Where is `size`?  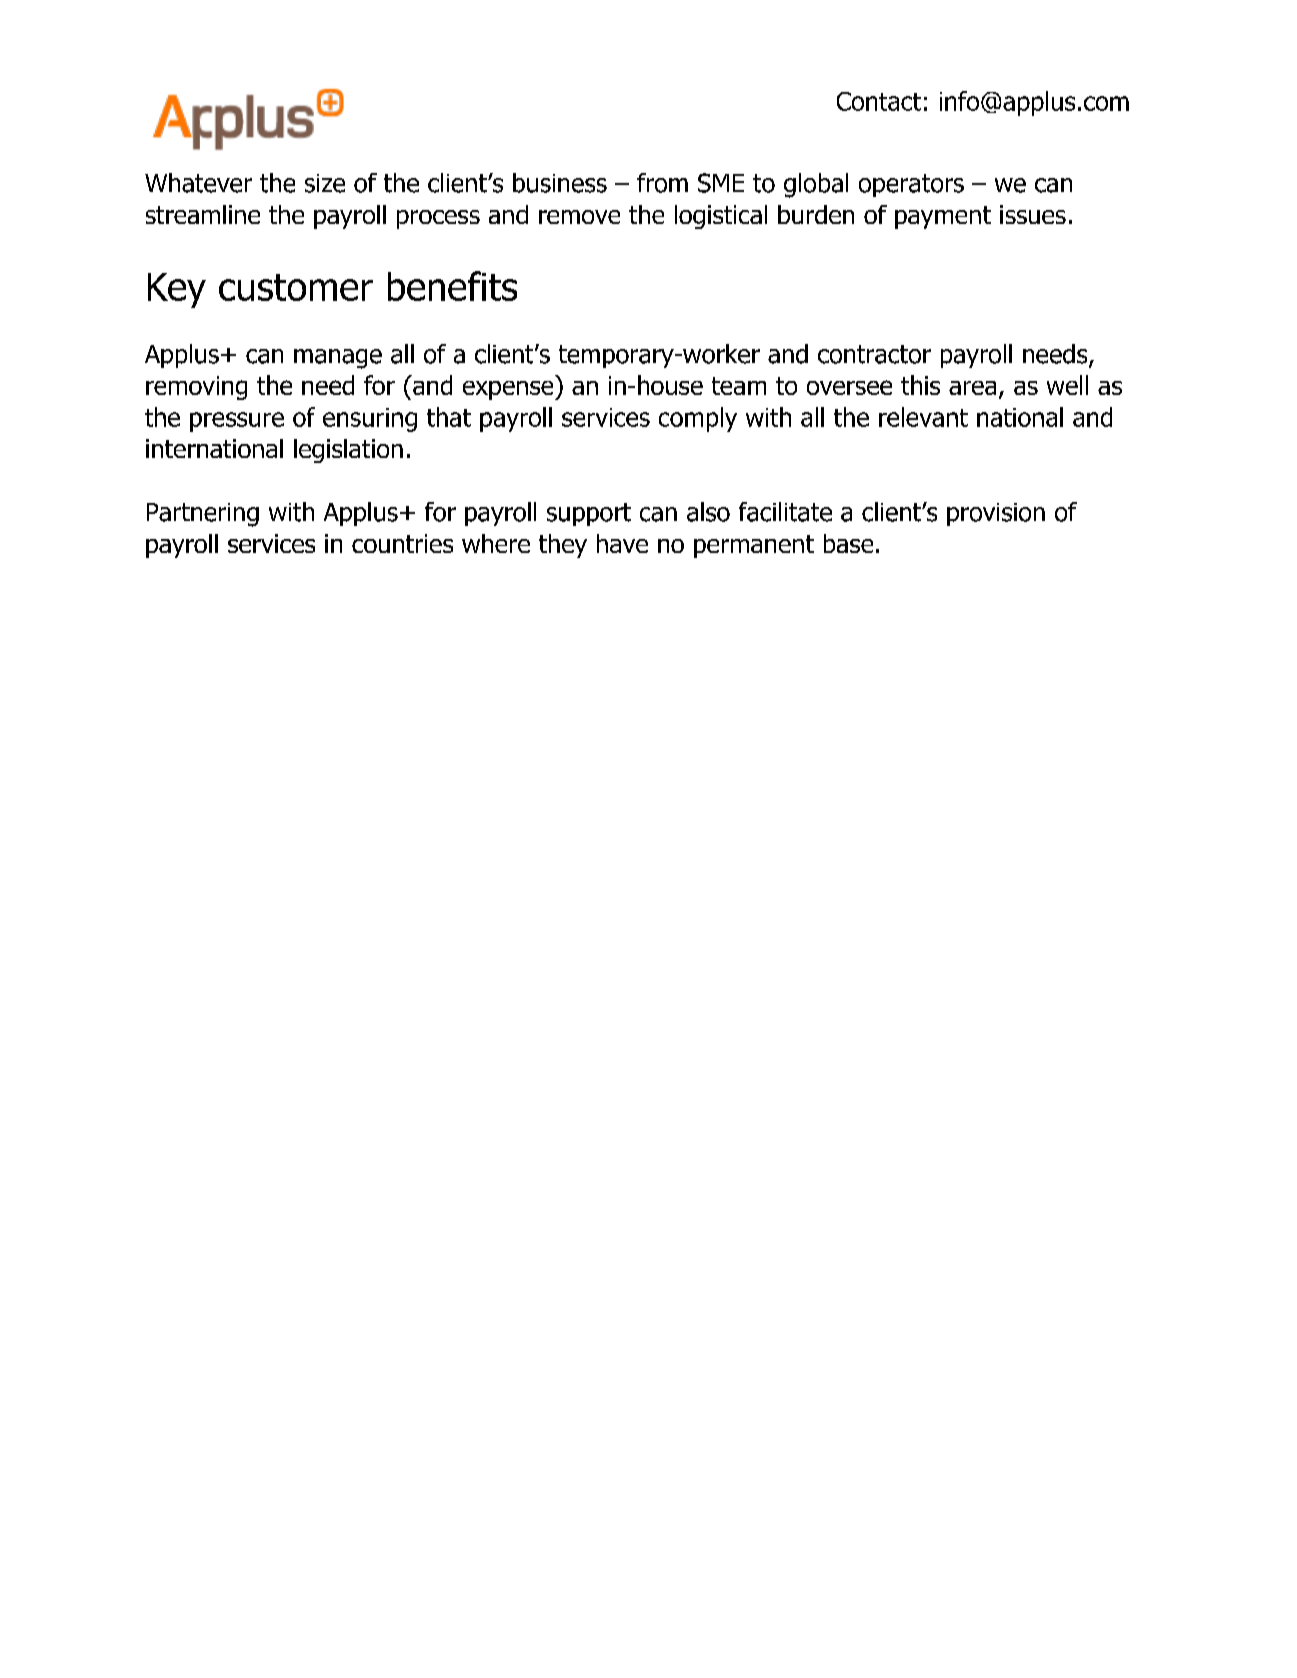 size is located at coordinates (325, 183).
